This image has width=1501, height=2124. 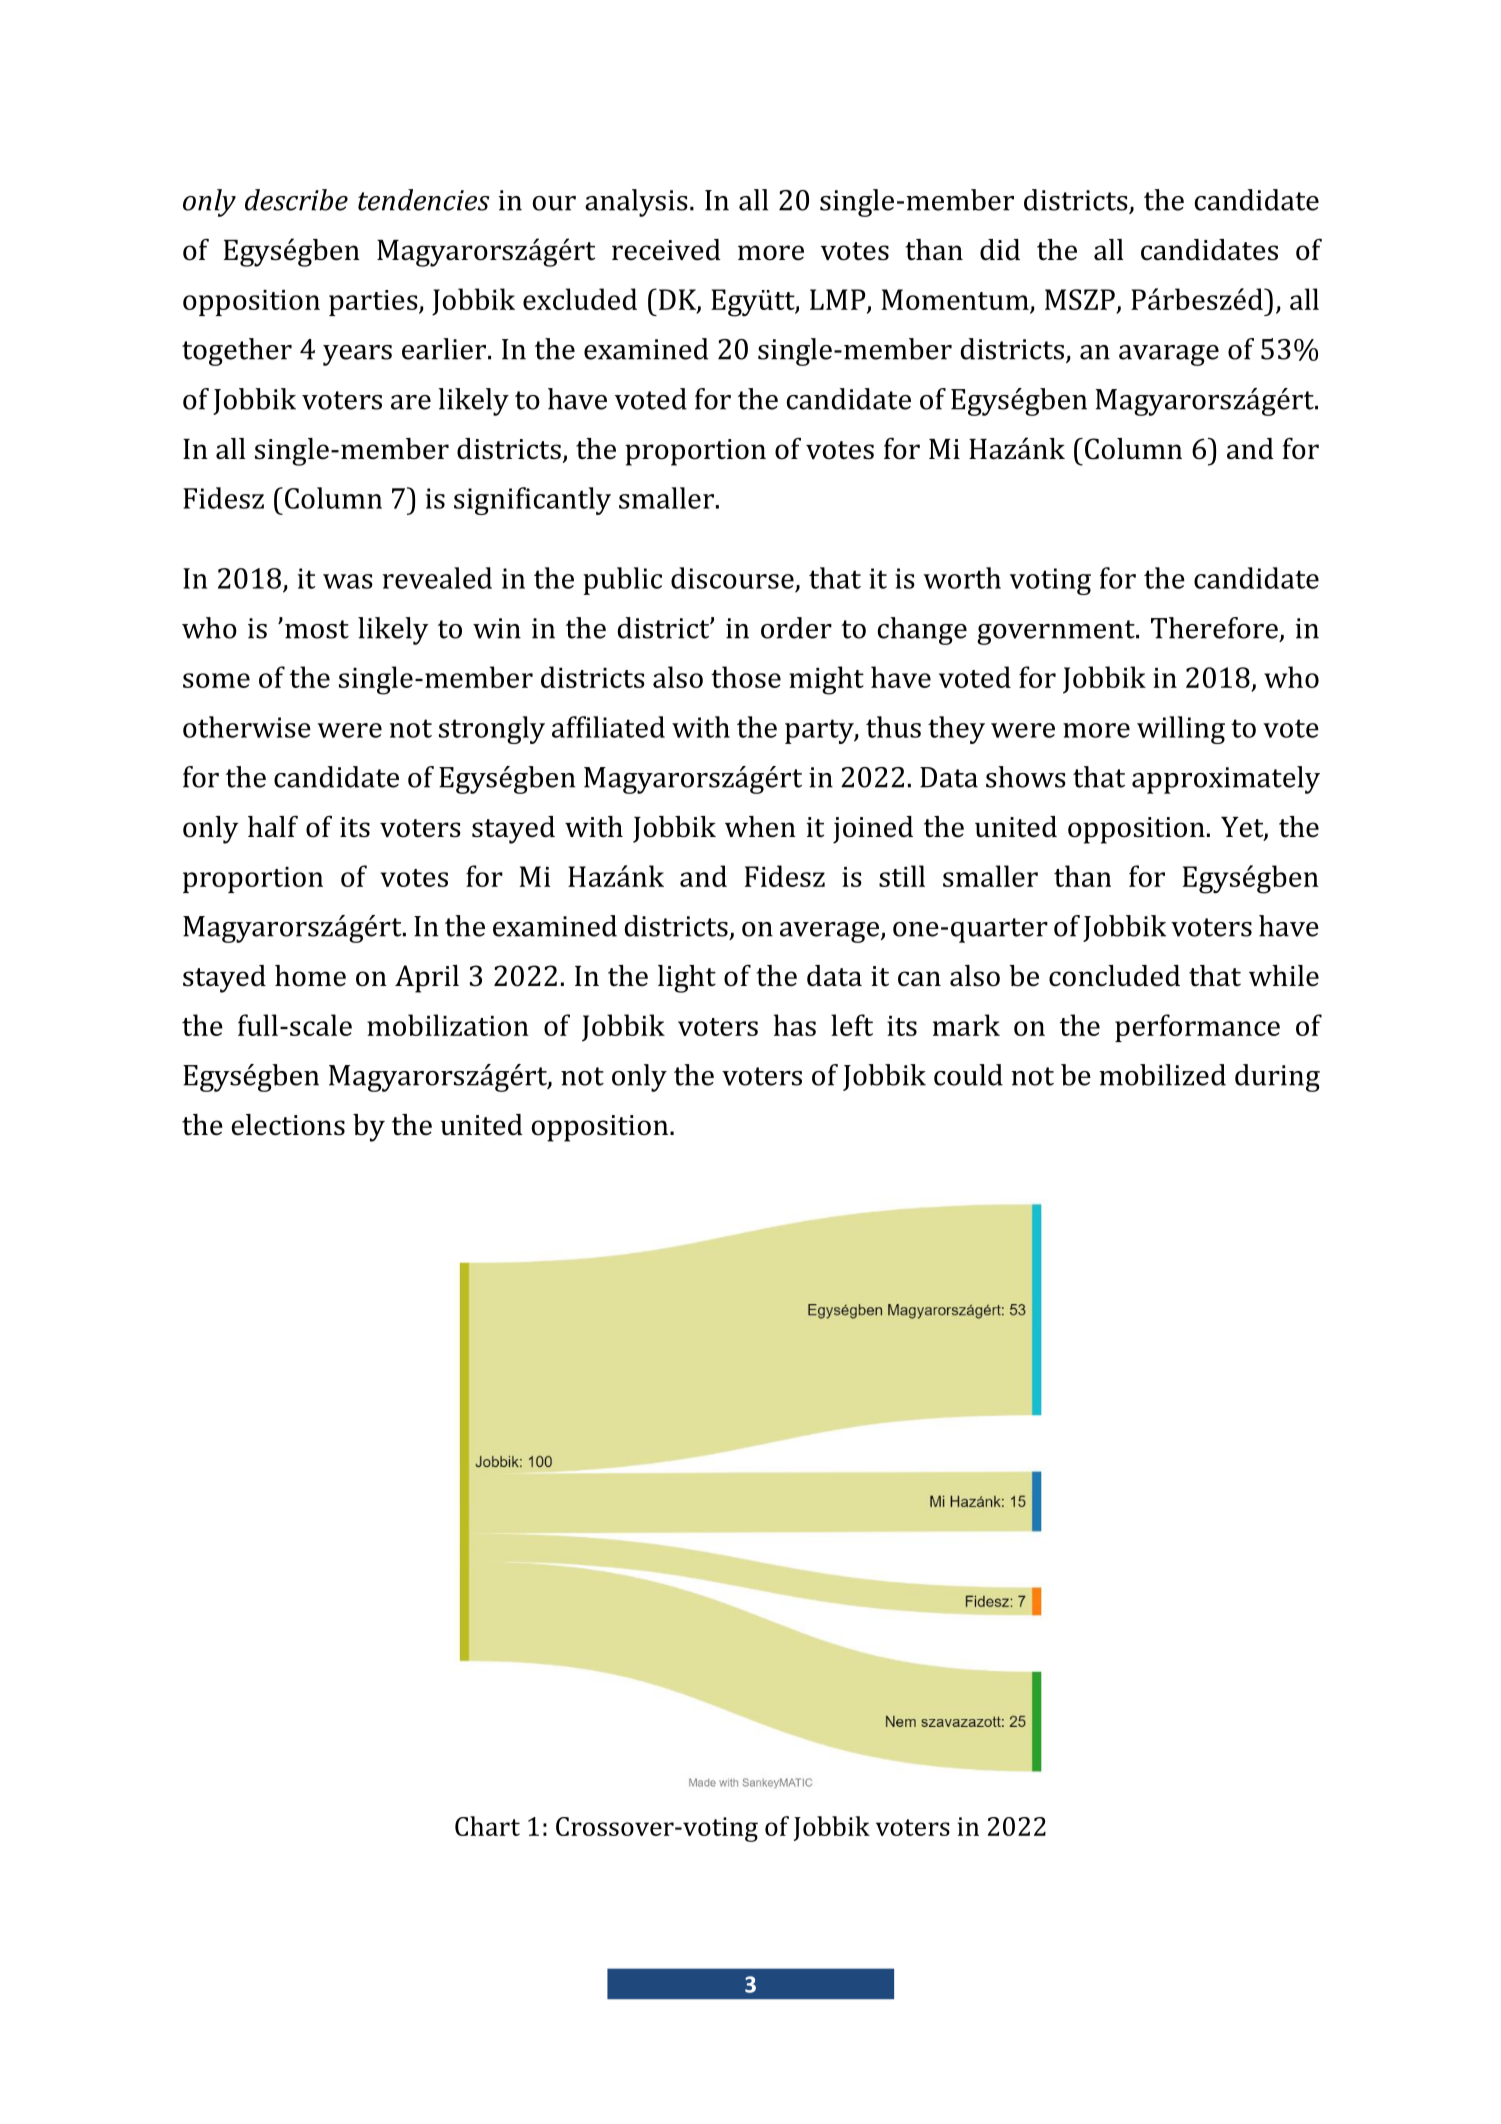 I want to click on received, so click(x=666, y=250).
